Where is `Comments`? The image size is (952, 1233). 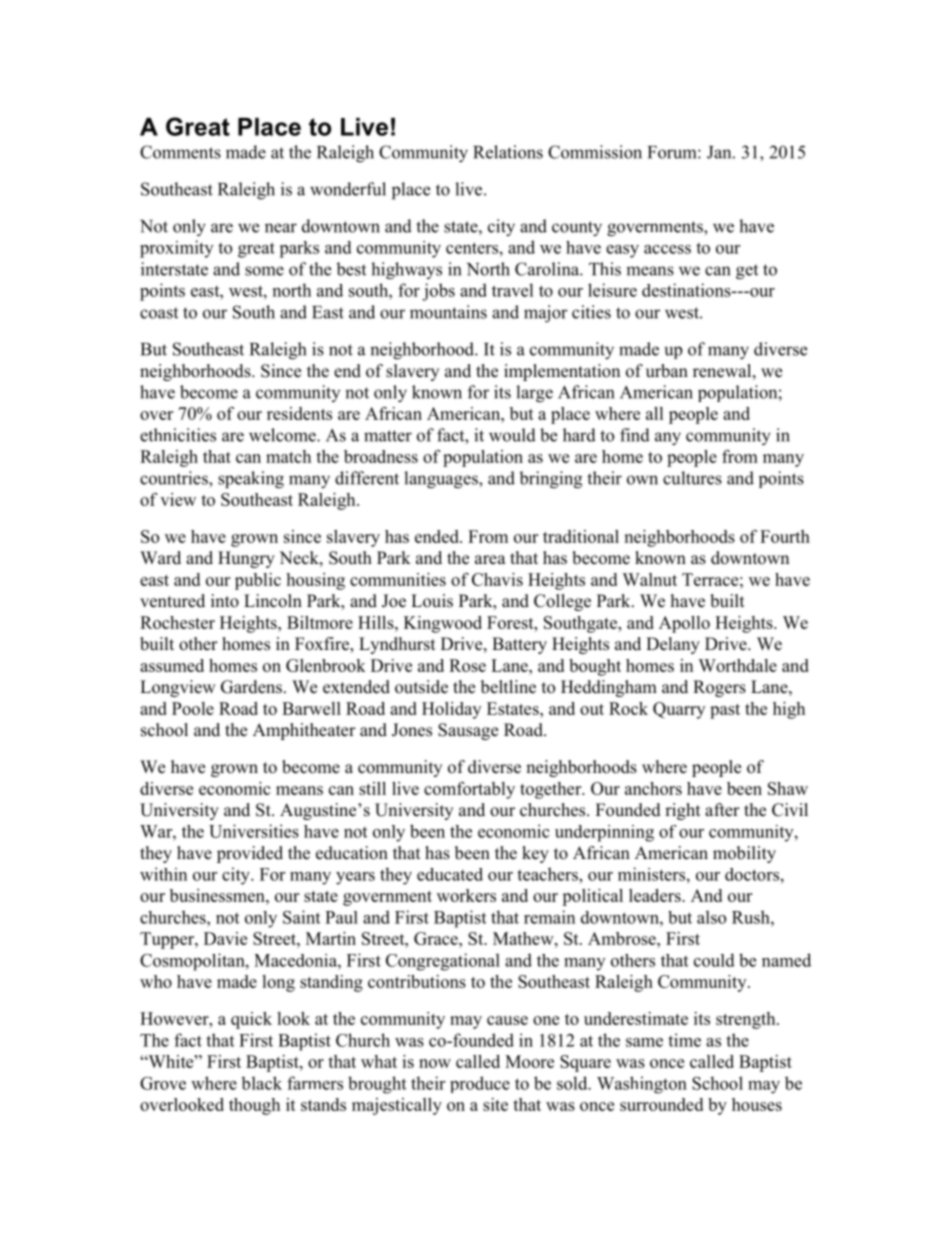
Comments is located at coordinates (180, 152).
